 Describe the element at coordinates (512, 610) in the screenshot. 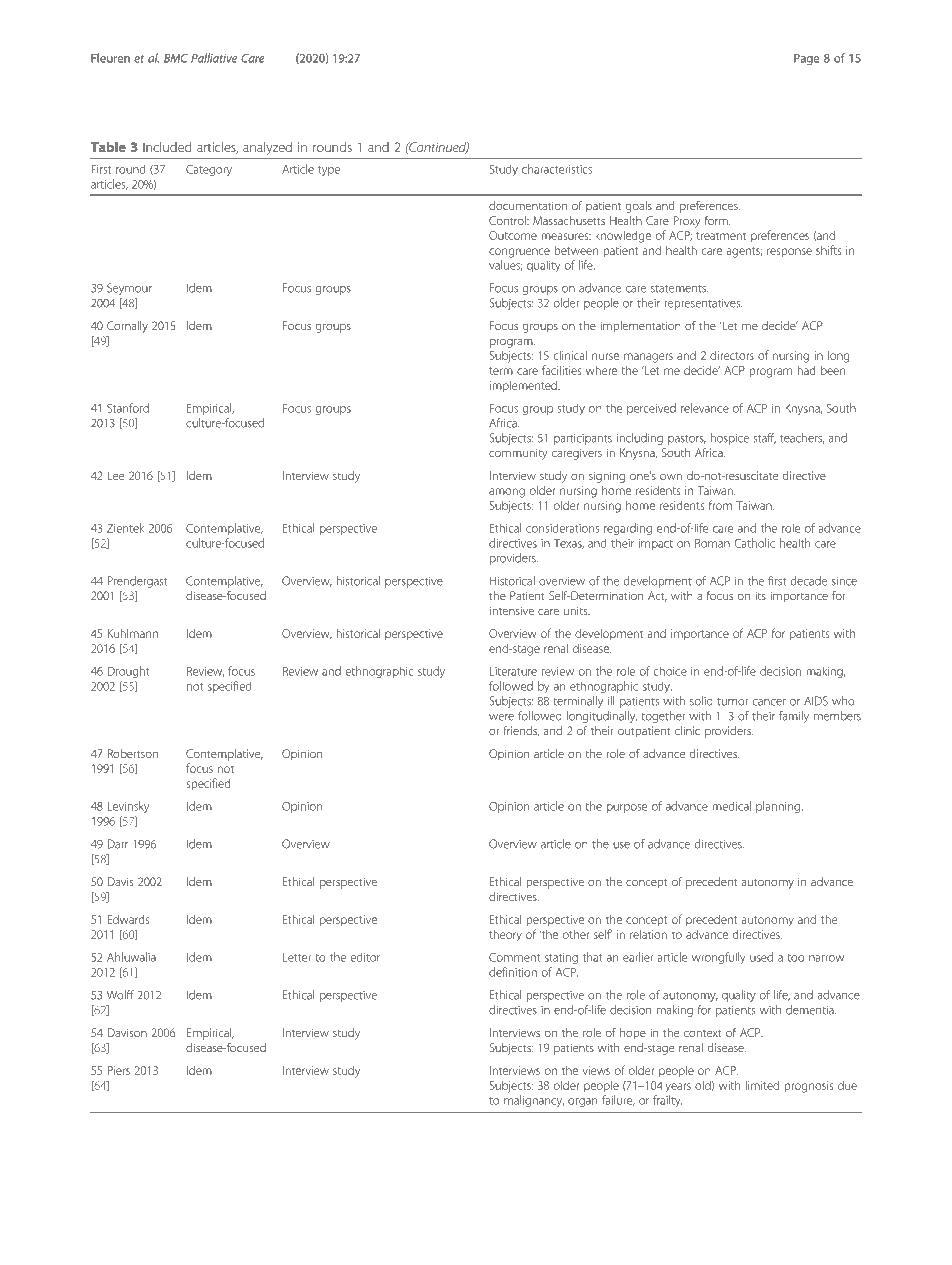

I see `intensive` at that location.
